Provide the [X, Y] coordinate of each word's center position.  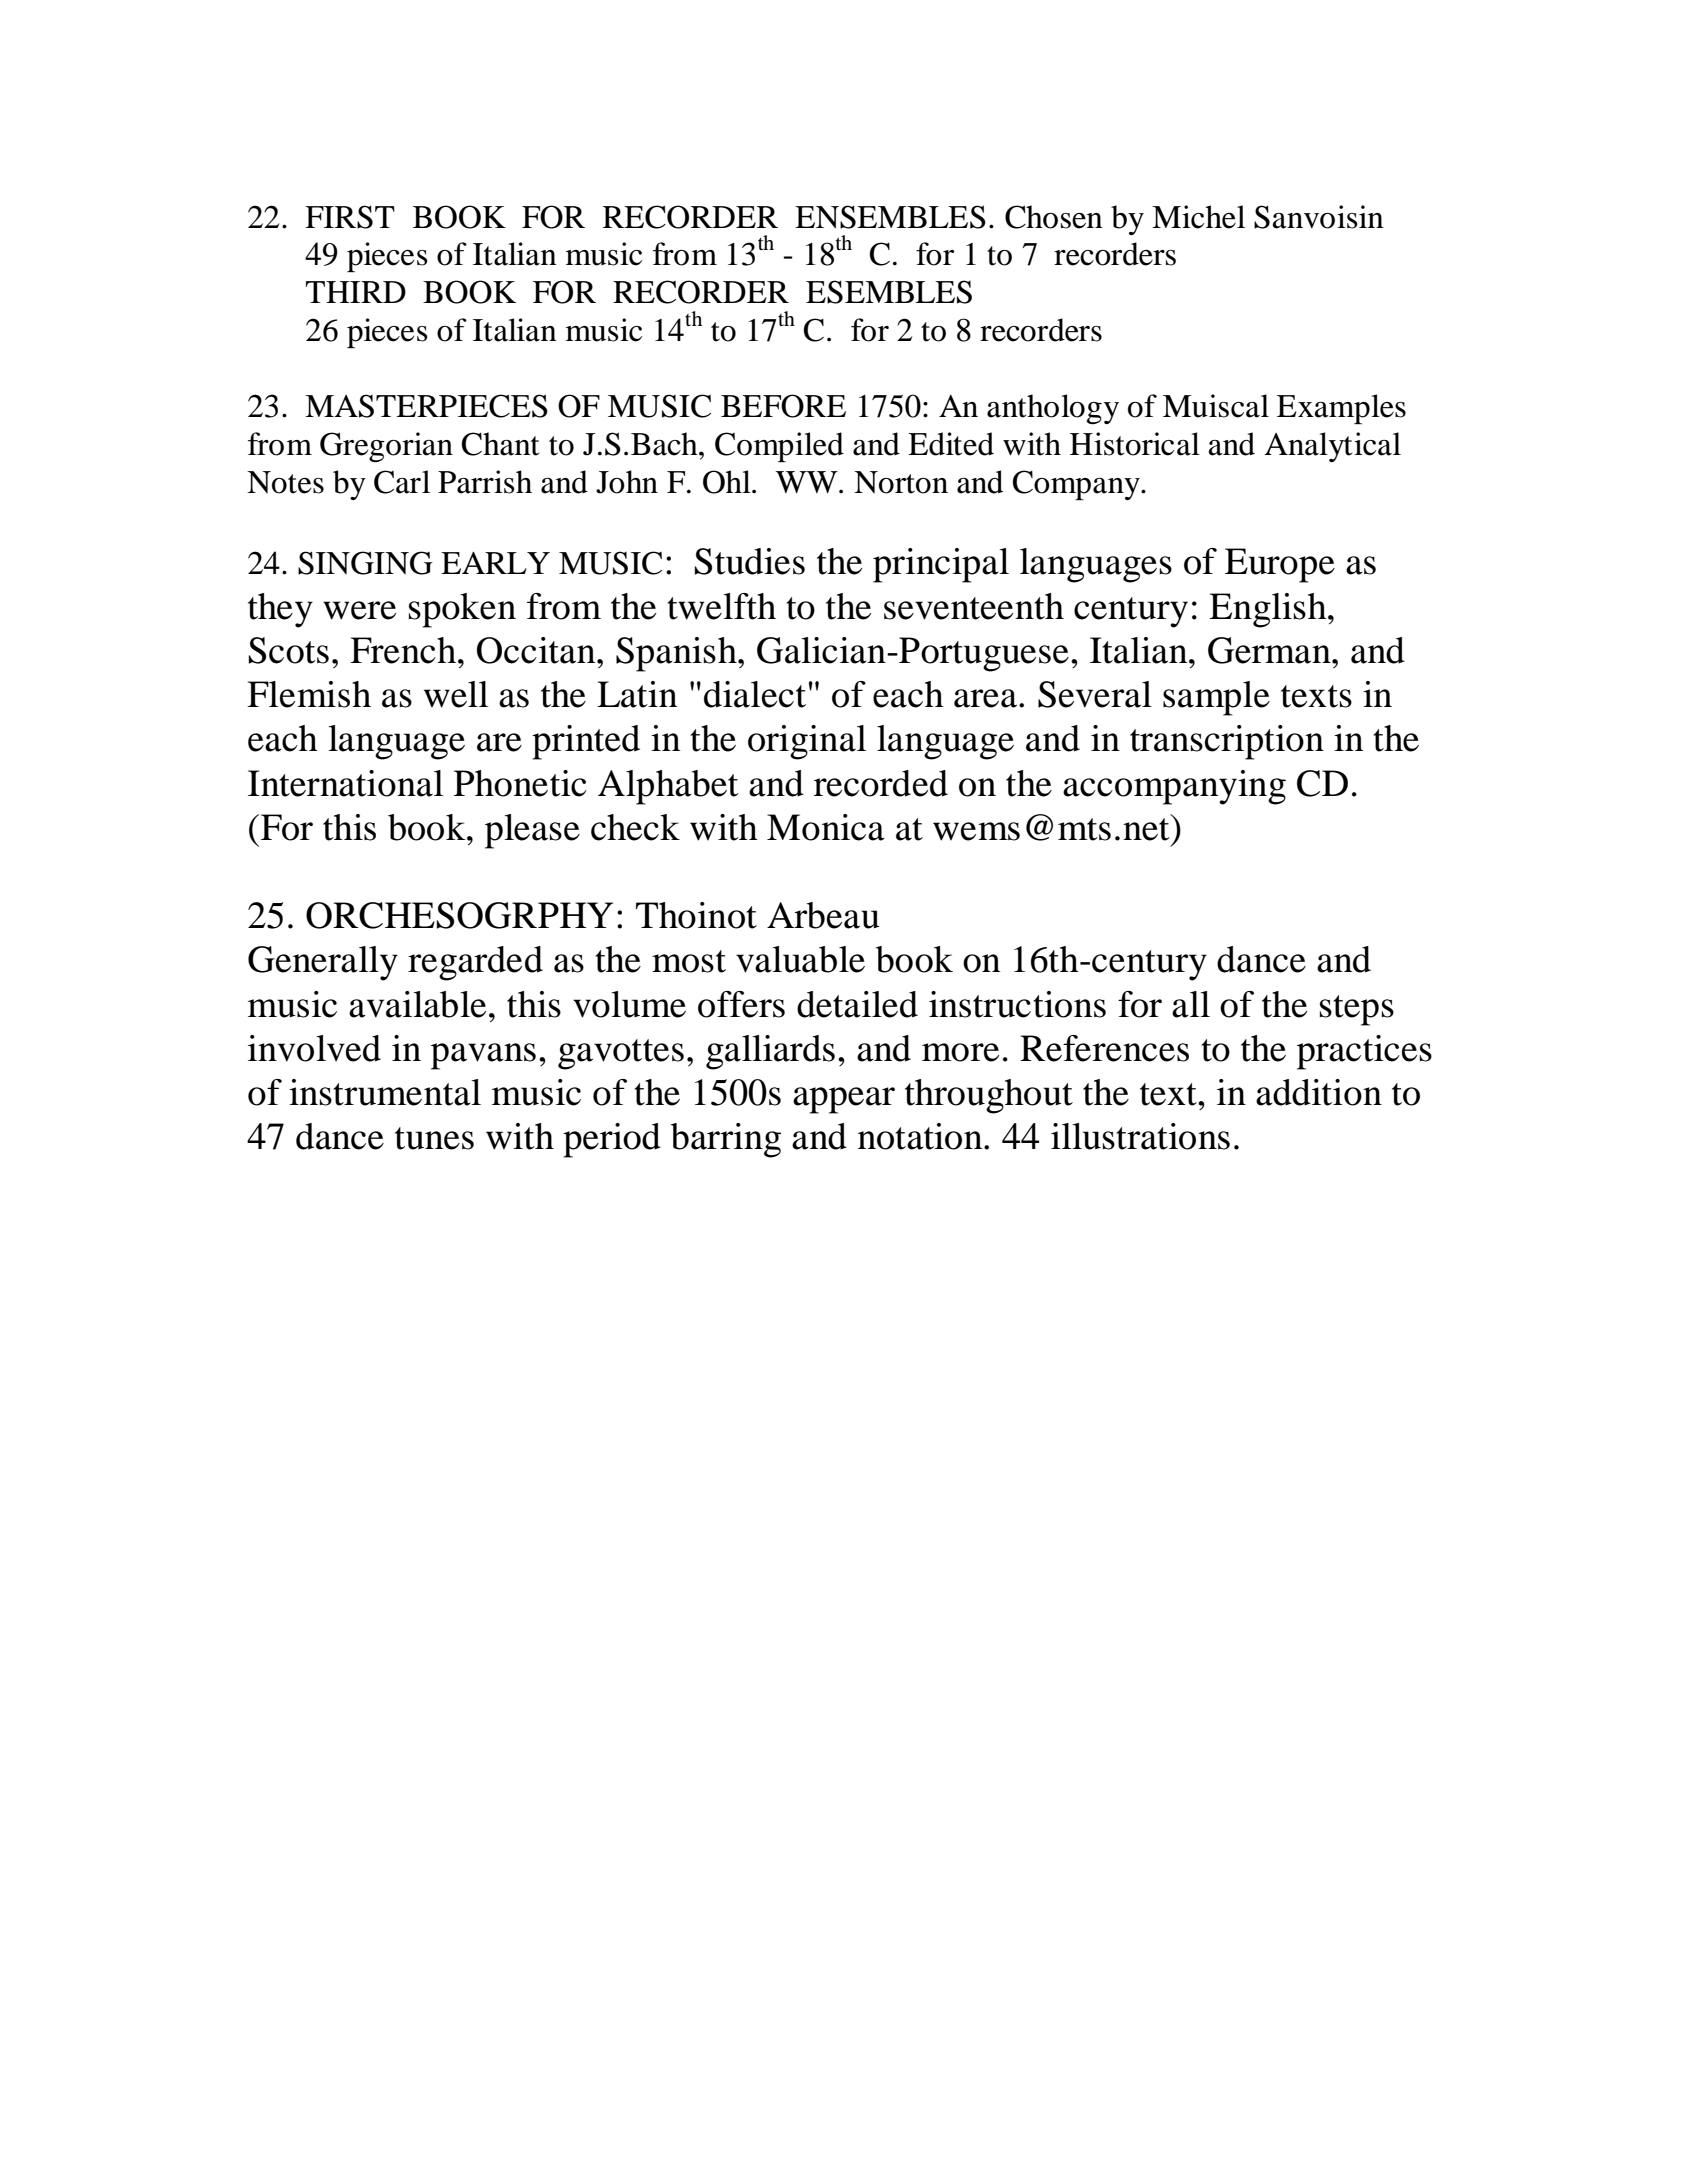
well [456, 694]
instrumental [385, 1092]
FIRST [350, 217]
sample [1216, 698]
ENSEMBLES [890, 217]
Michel [1198, 217]
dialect [755, 694]
